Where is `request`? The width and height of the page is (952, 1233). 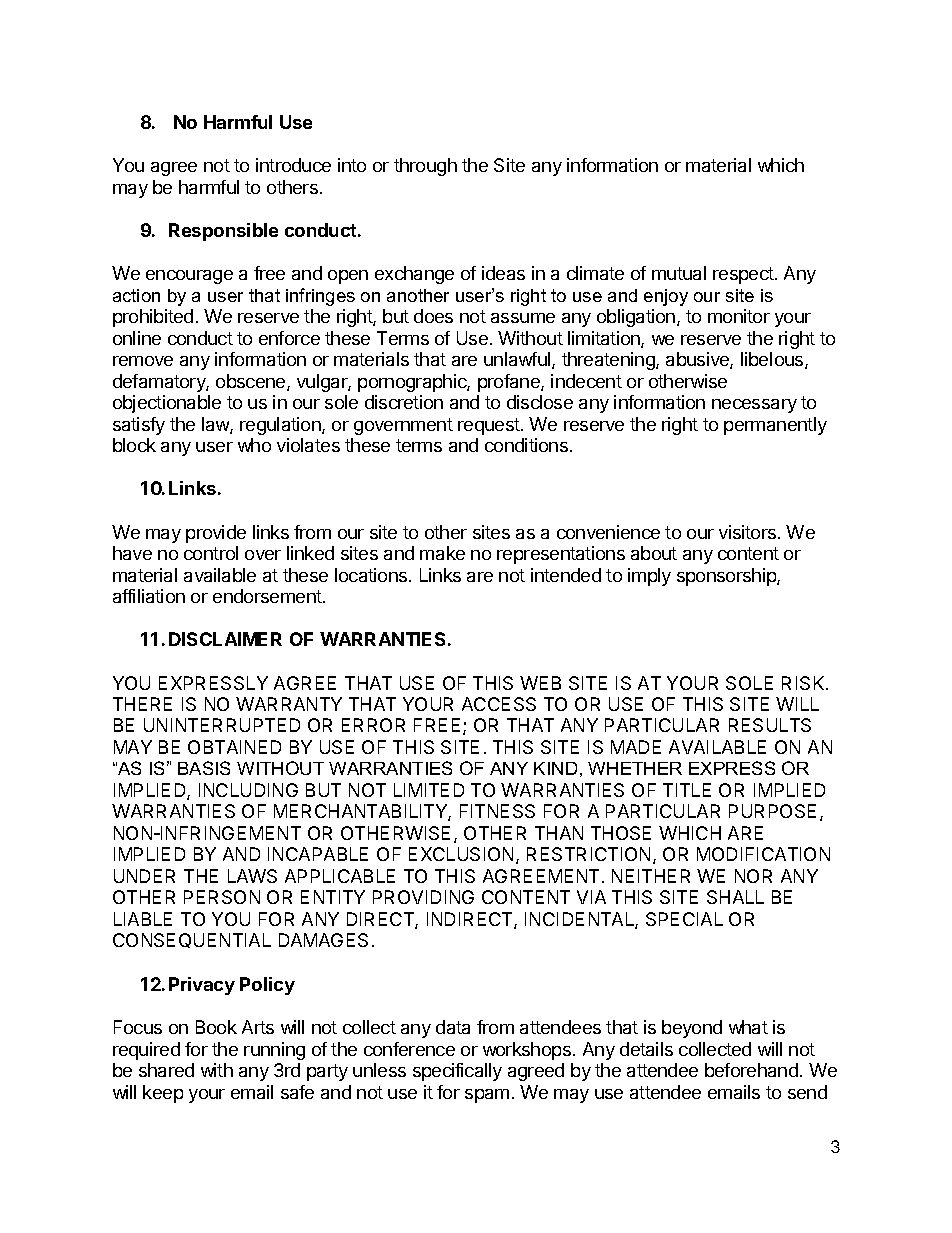
request is located at coordinates (490, 426).
